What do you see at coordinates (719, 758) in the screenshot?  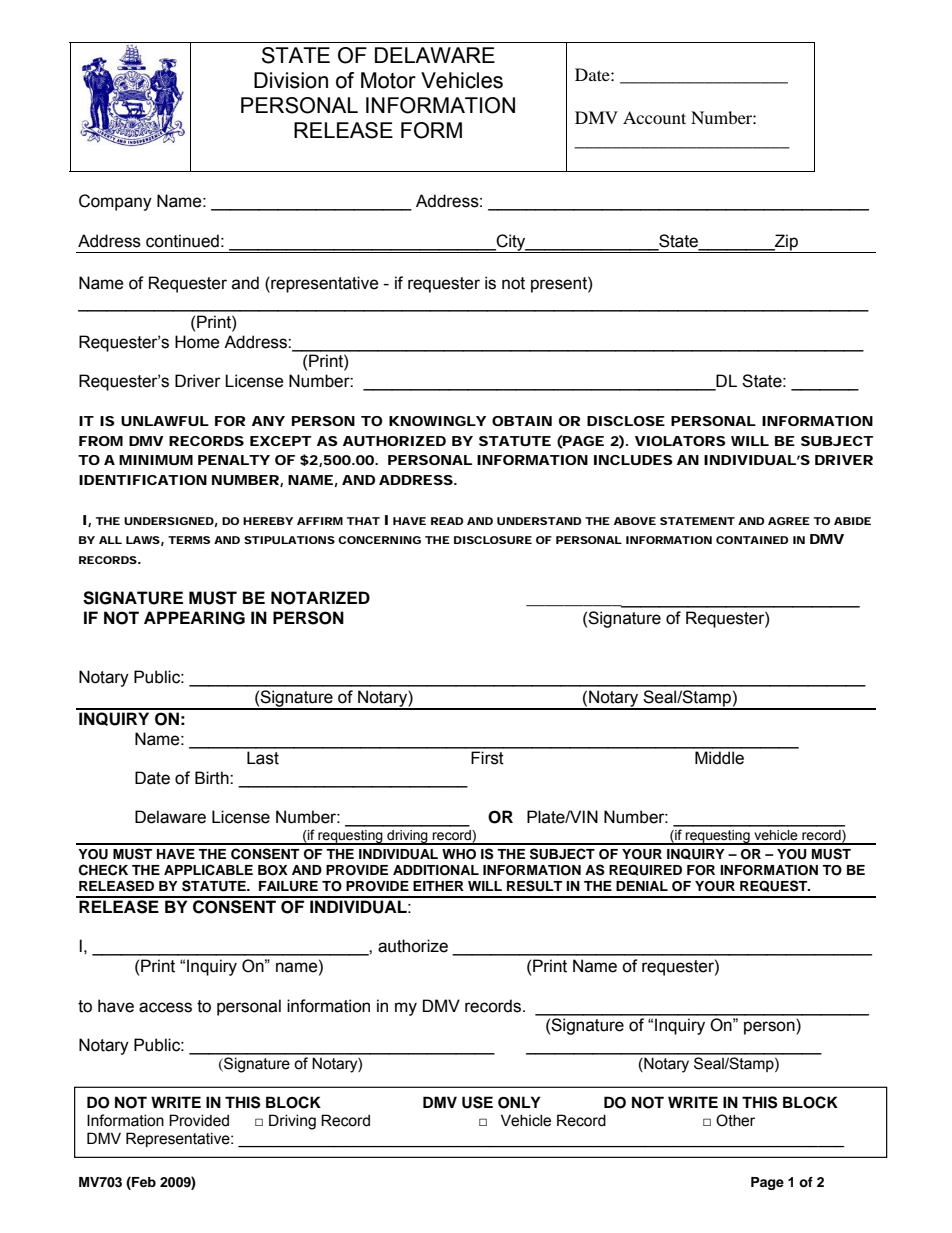 I see `Middle` at bounding box center [719, 758].
